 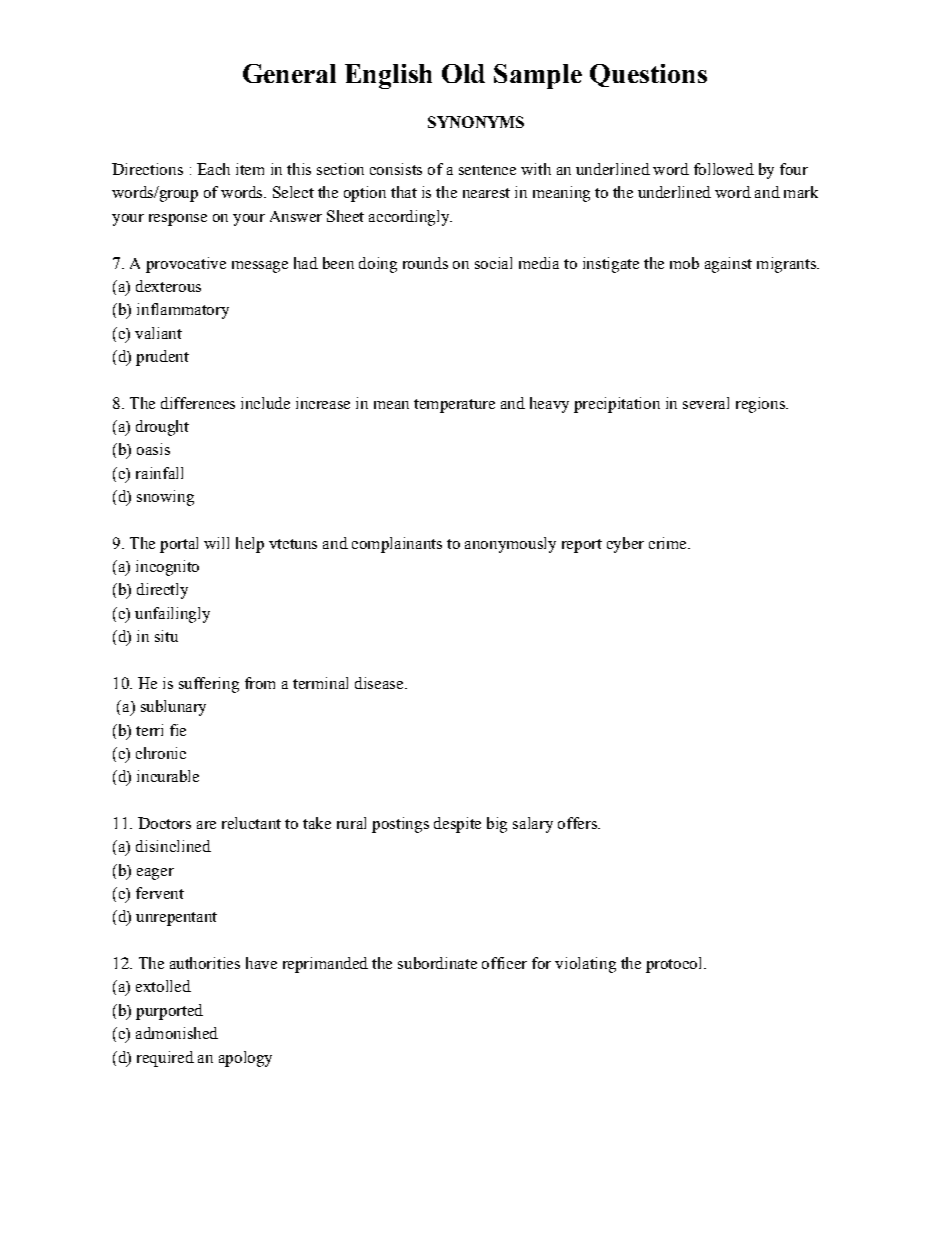 I want to click on temperature, so click(x=454, y=406).
